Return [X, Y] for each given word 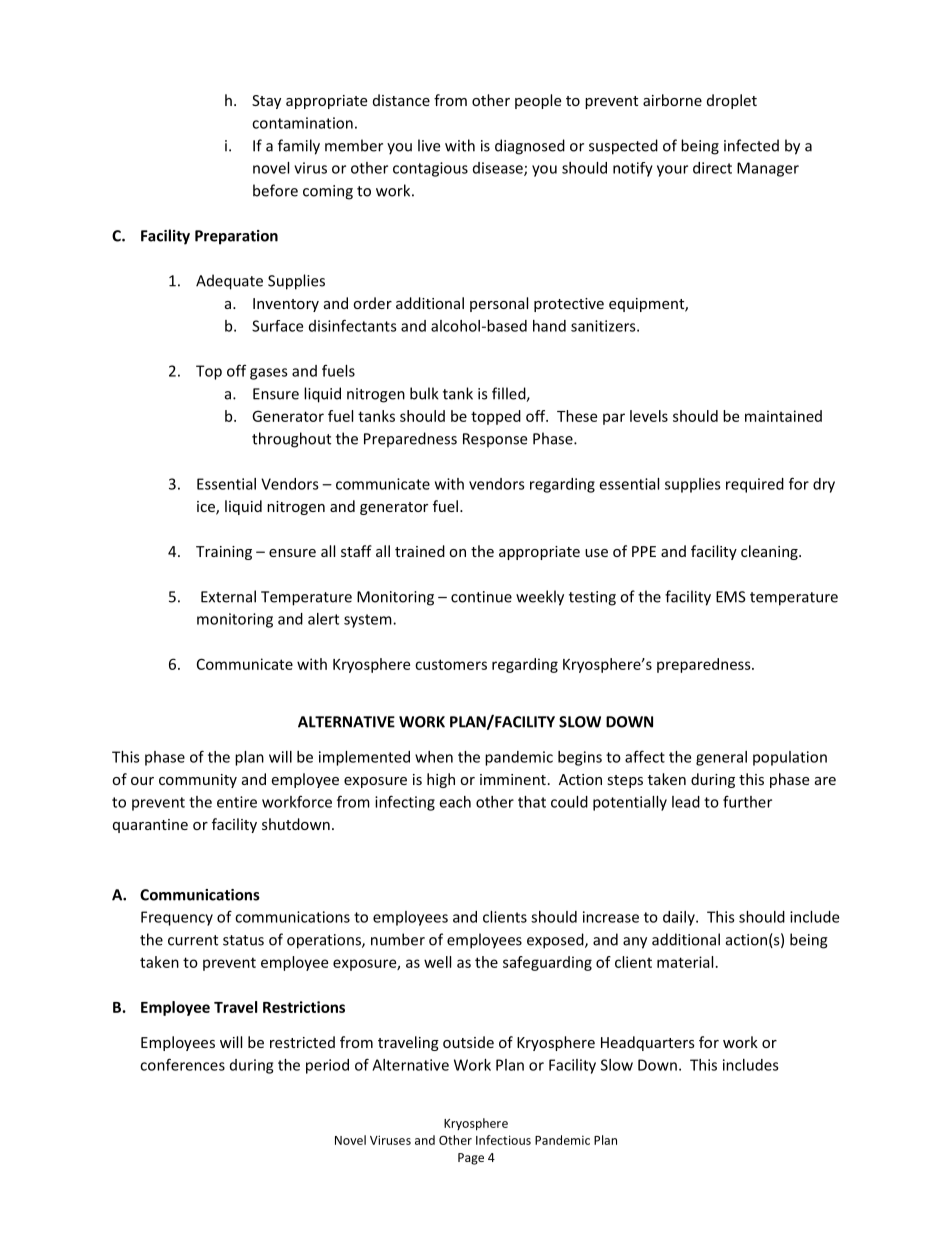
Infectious [503, 1140]
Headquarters [648, 1043]
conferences [182, 1064]
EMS [731, 597]
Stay [266, 102]
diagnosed [530, 147]
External [228, 596]
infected [751, 145]
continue [481, 597]
